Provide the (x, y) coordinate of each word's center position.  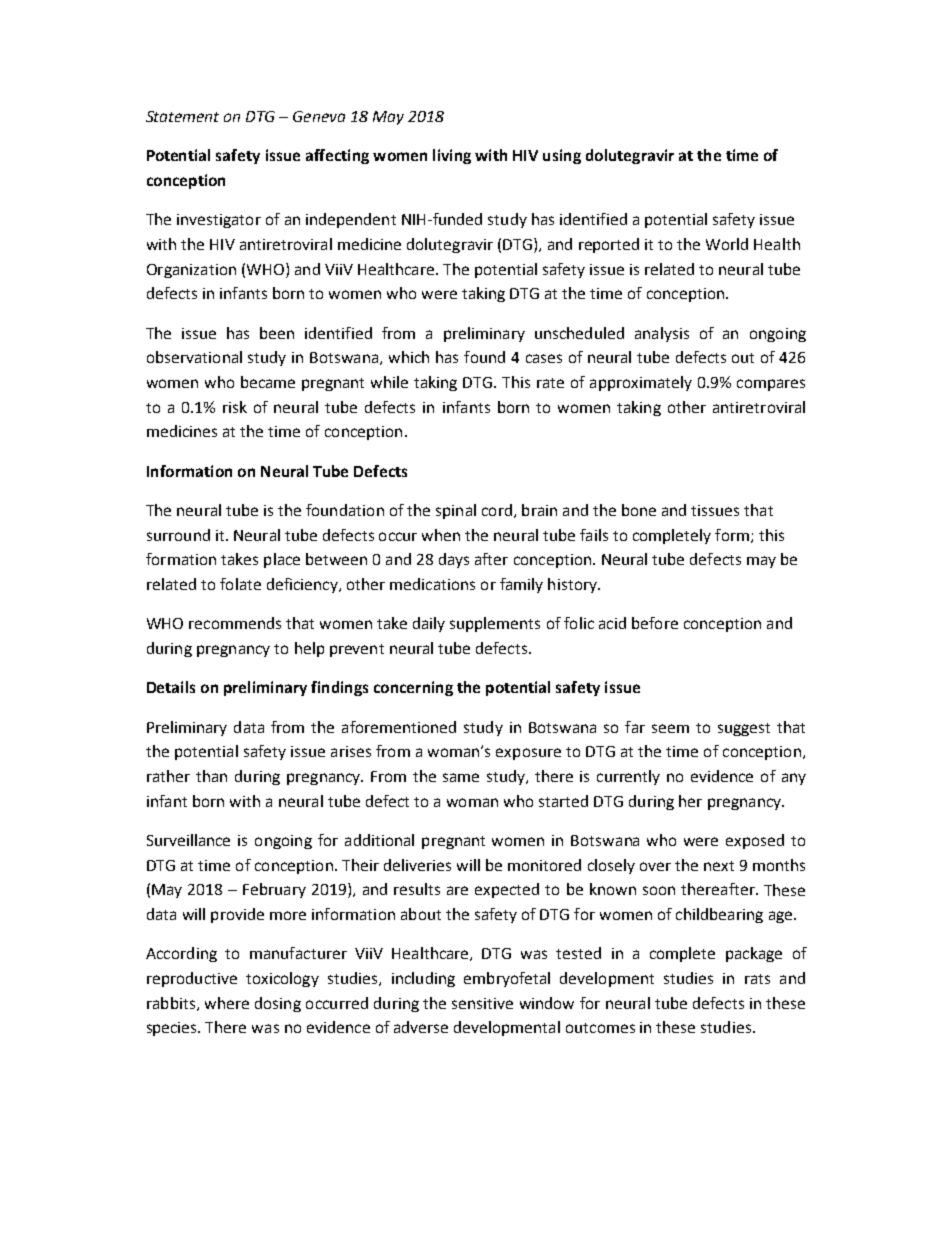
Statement (182, 116)
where (227, 1003)
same (461, 777)
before (655, 623)
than (211, 776)
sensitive (482, 1003)
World (727, 244)
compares (771, 385)
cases (544, 358)
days (454, 560)
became (268, 382)
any (794, 779)
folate (240, 584)
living (452, 156)
